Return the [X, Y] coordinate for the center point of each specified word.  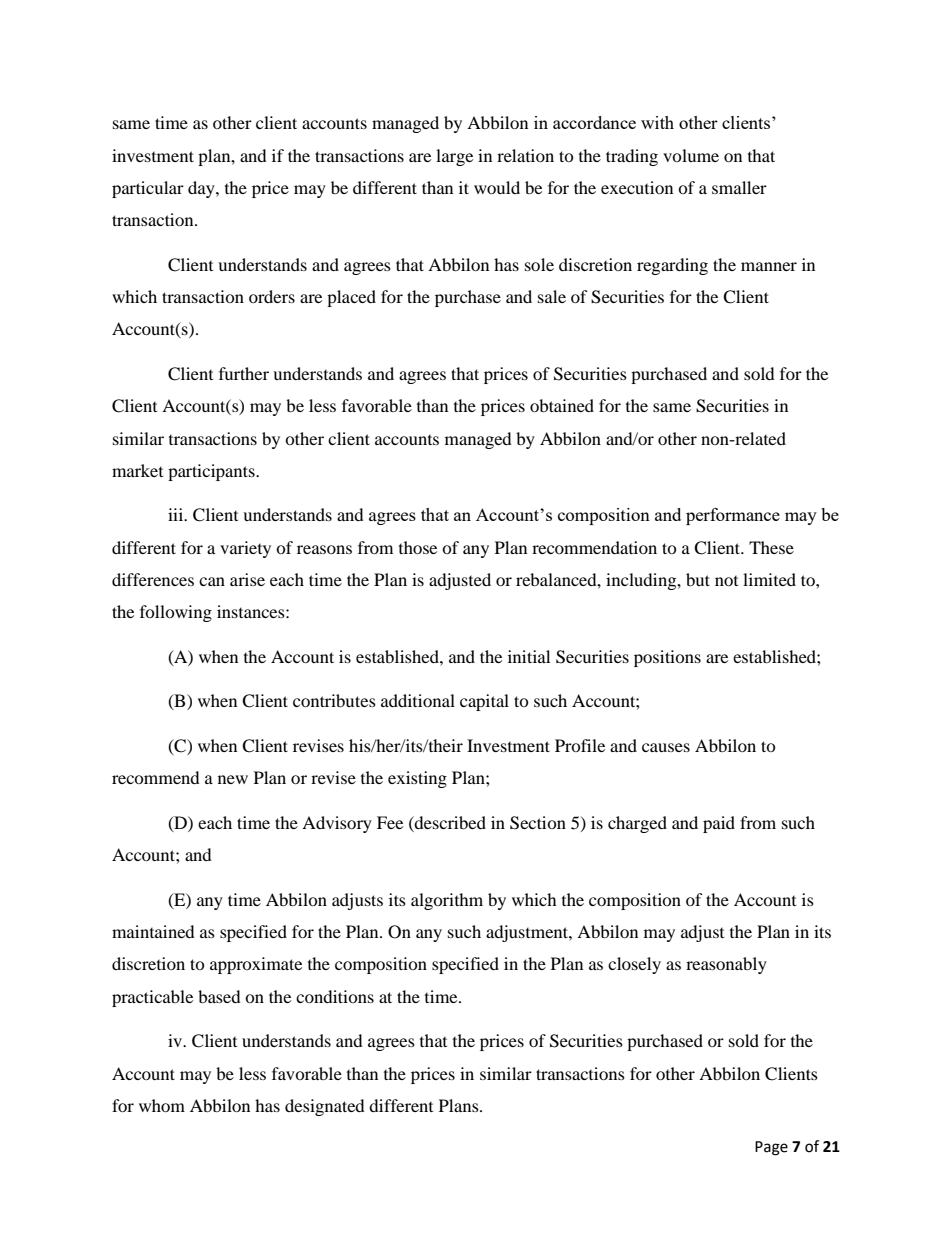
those [418, 547]
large [454, 157]
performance [733, 516]
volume [691, 155]
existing [417, 779]
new [233, 779]
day [202, 189]
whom [162, 1105]
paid [719, 824]
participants [212, 472]
